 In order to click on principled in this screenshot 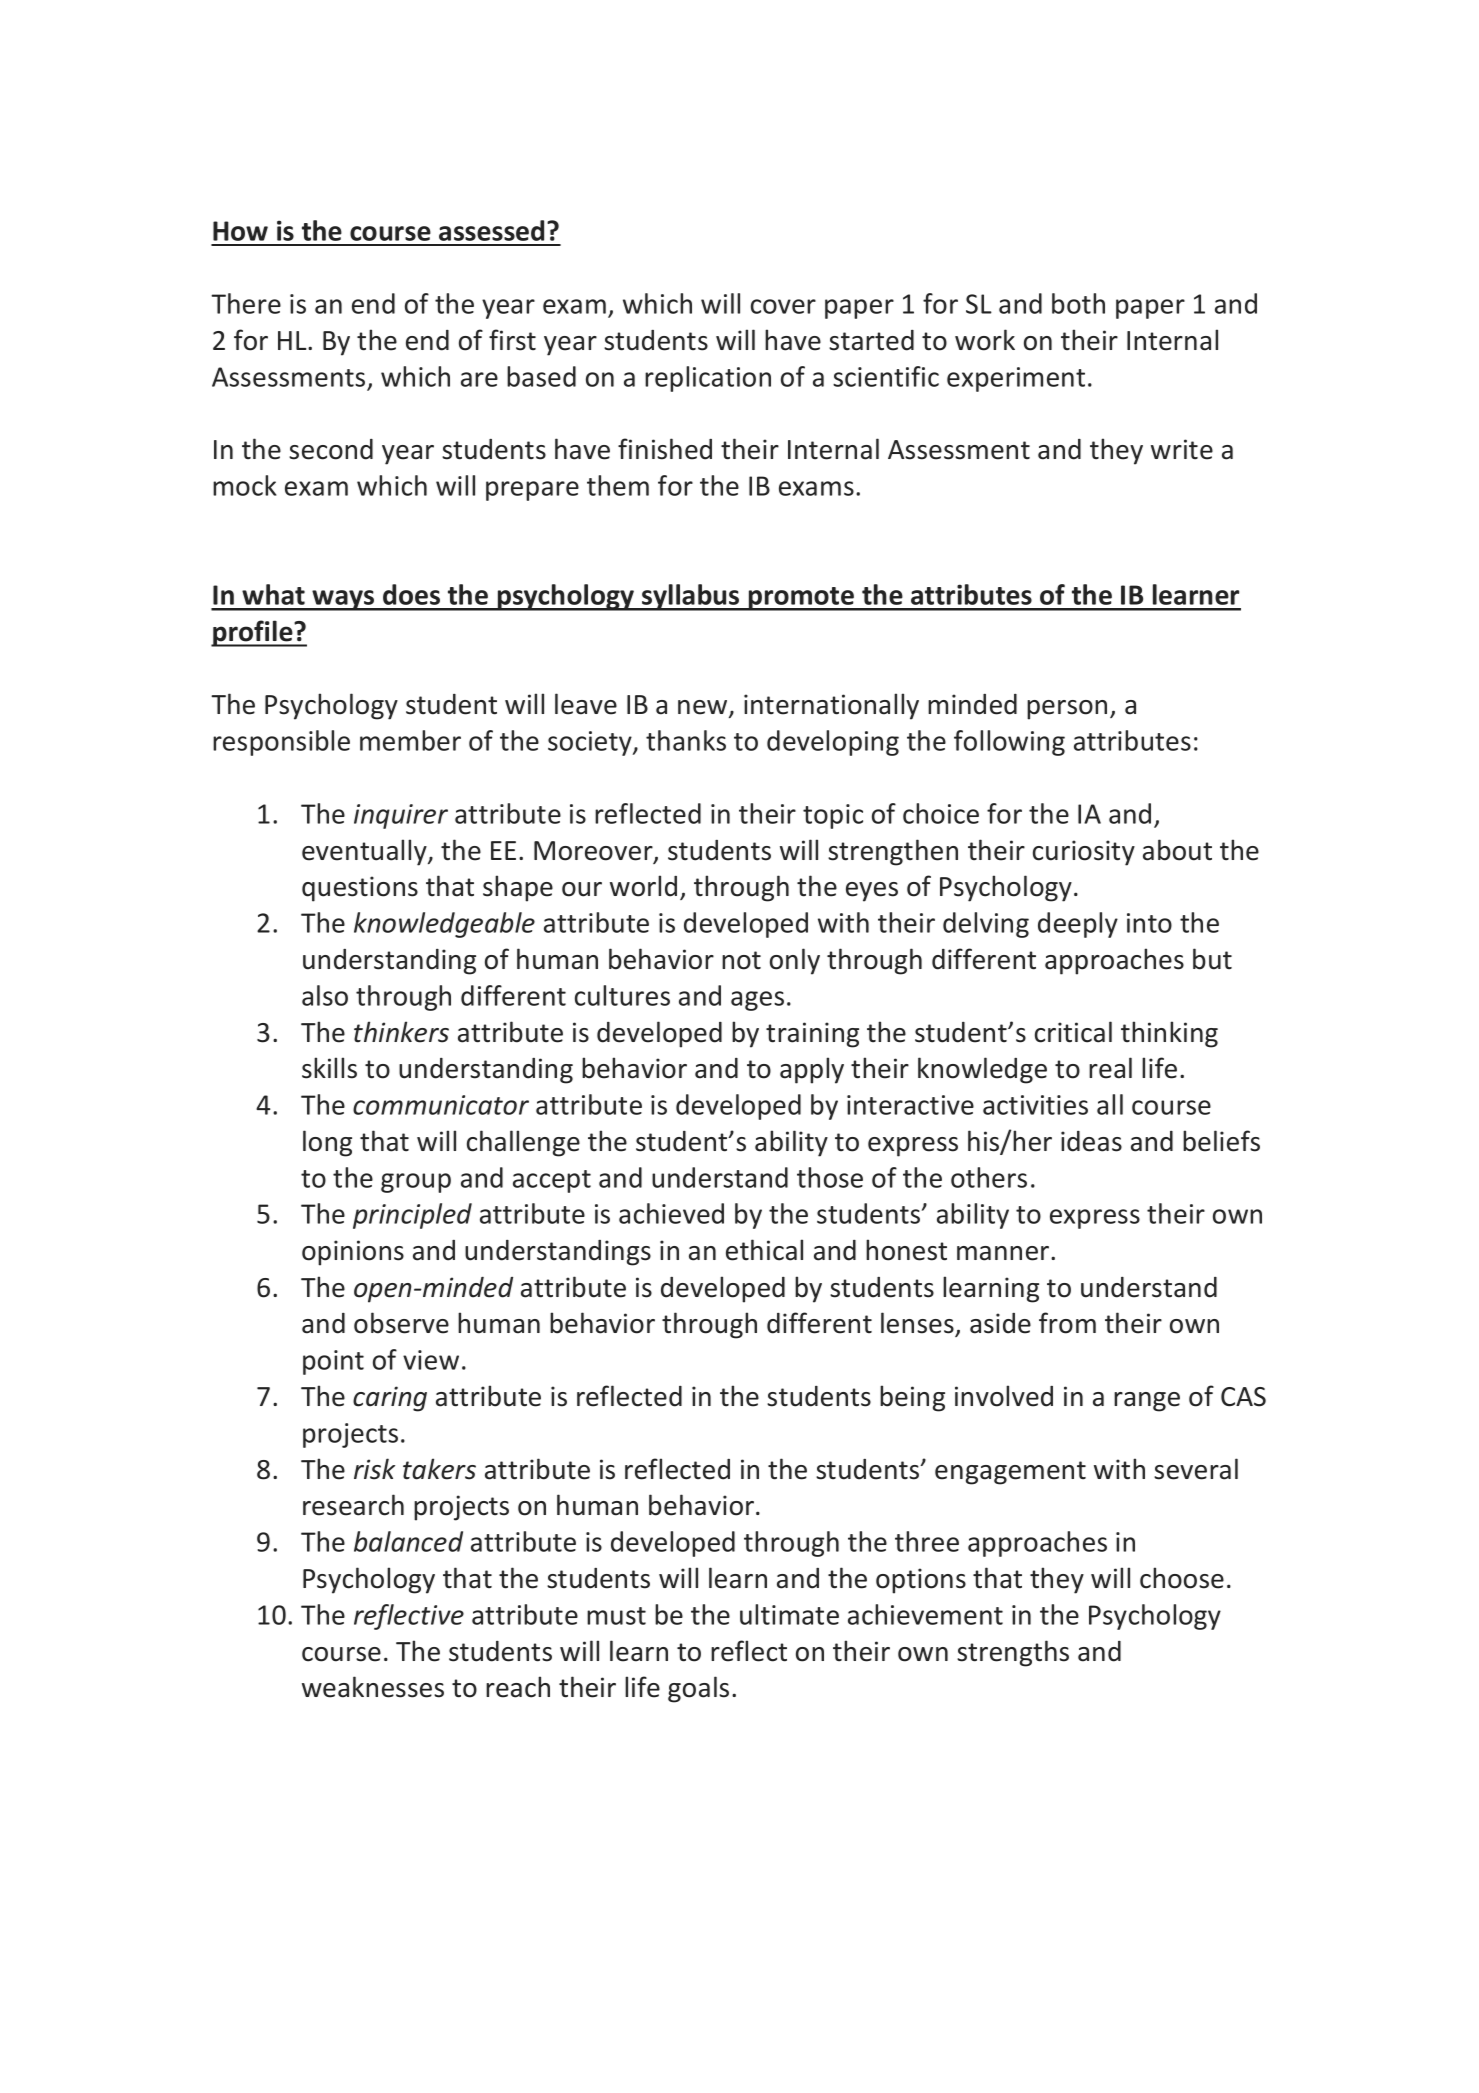, I will do `click(412, 1216)`.
